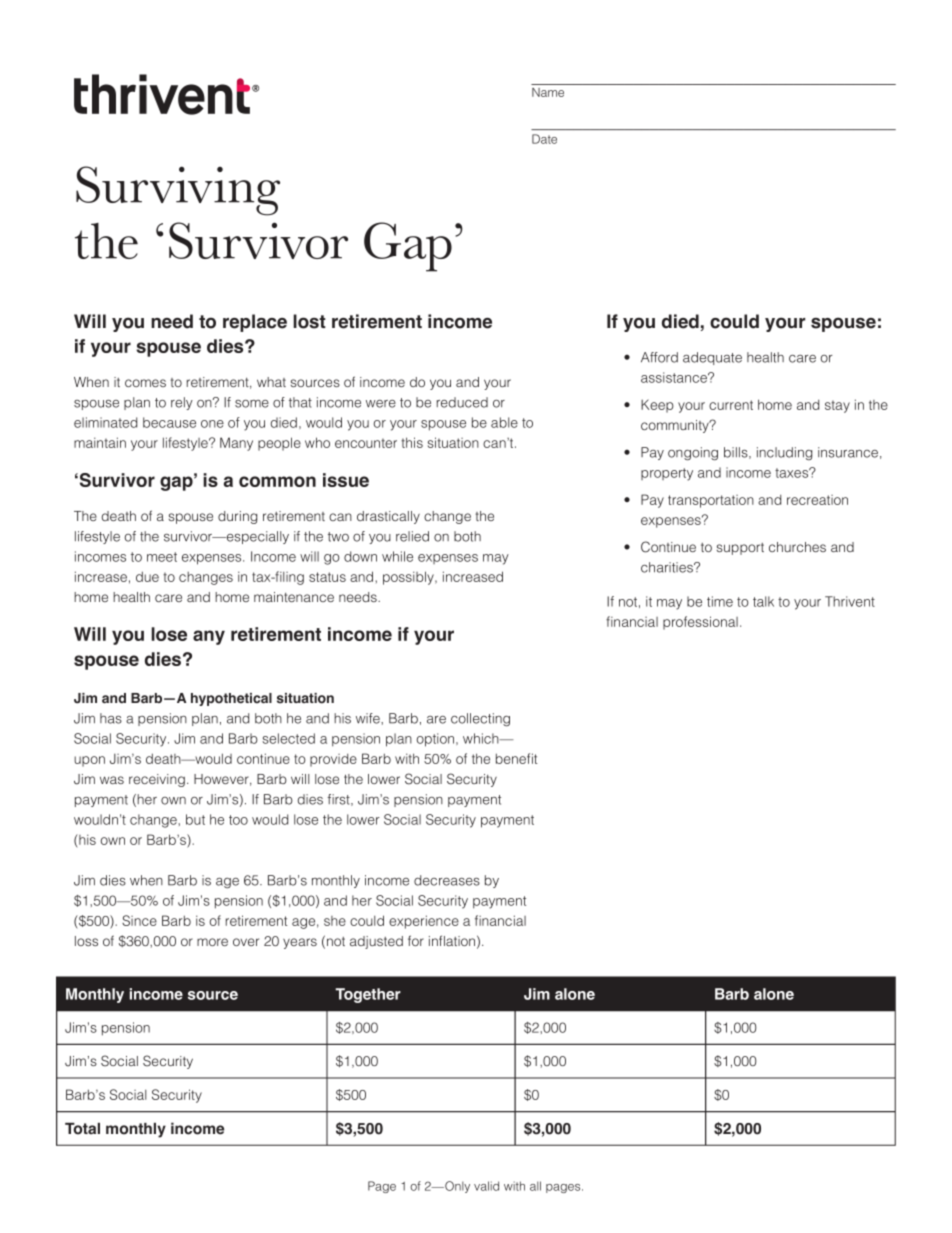 This document has height=1233, width=952. What do you see at coordinates (178, 191) in the document?
I see `Surviving` at bounding box center [178, 191].
